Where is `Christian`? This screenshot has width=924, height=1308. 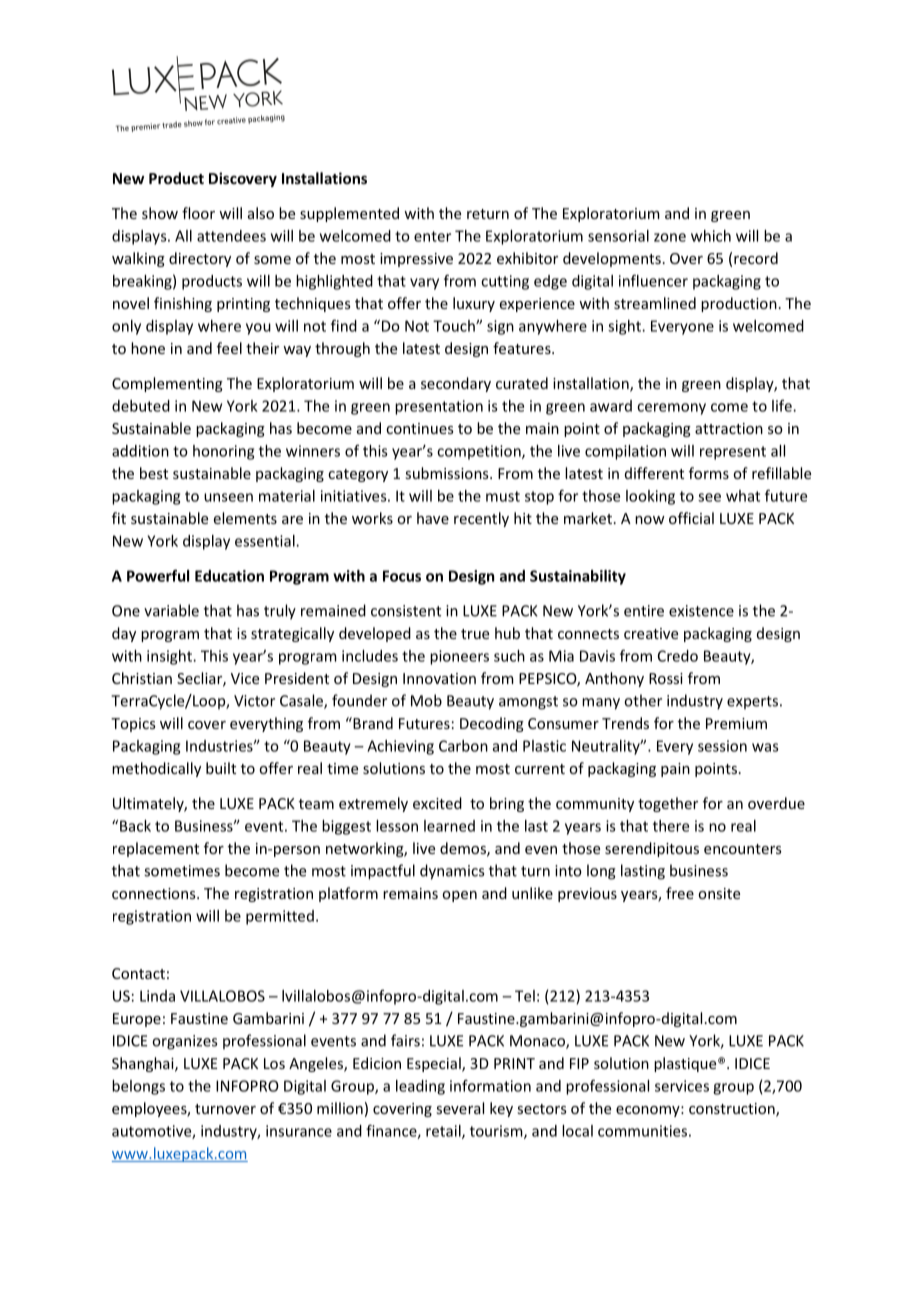 Christian is located at coordinates (142, 678).
